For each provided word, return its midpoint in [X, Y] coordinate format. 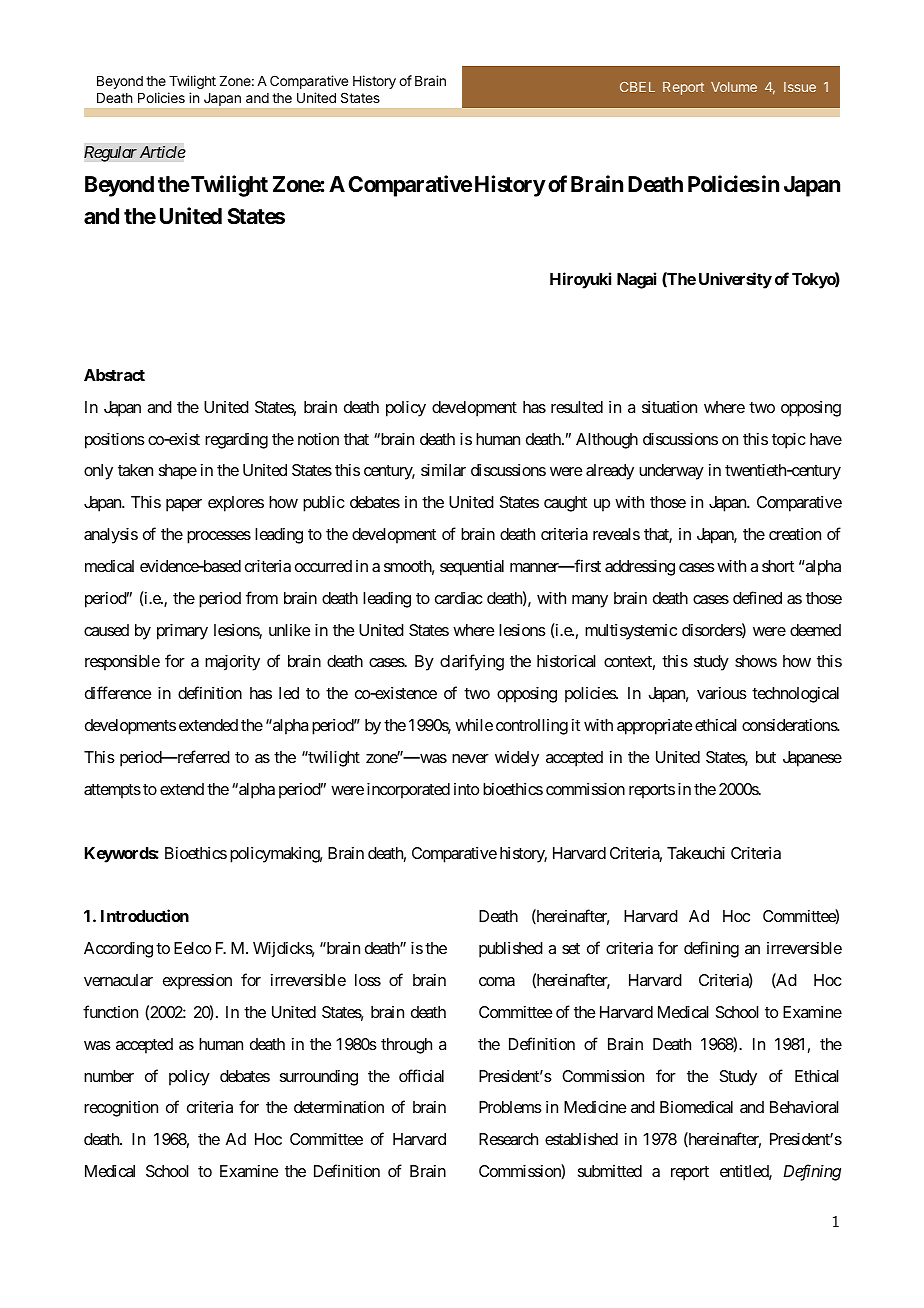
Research [508, 1139]
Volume [734, 87]
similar [443, 470]
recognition [121, 1109]
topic [789, 441]
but [766, 757]
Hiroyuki [580, 280]
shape [178, 472]
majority [232, 663]
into [466, 789]
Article [163, 152]
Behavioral [804, 1107]
